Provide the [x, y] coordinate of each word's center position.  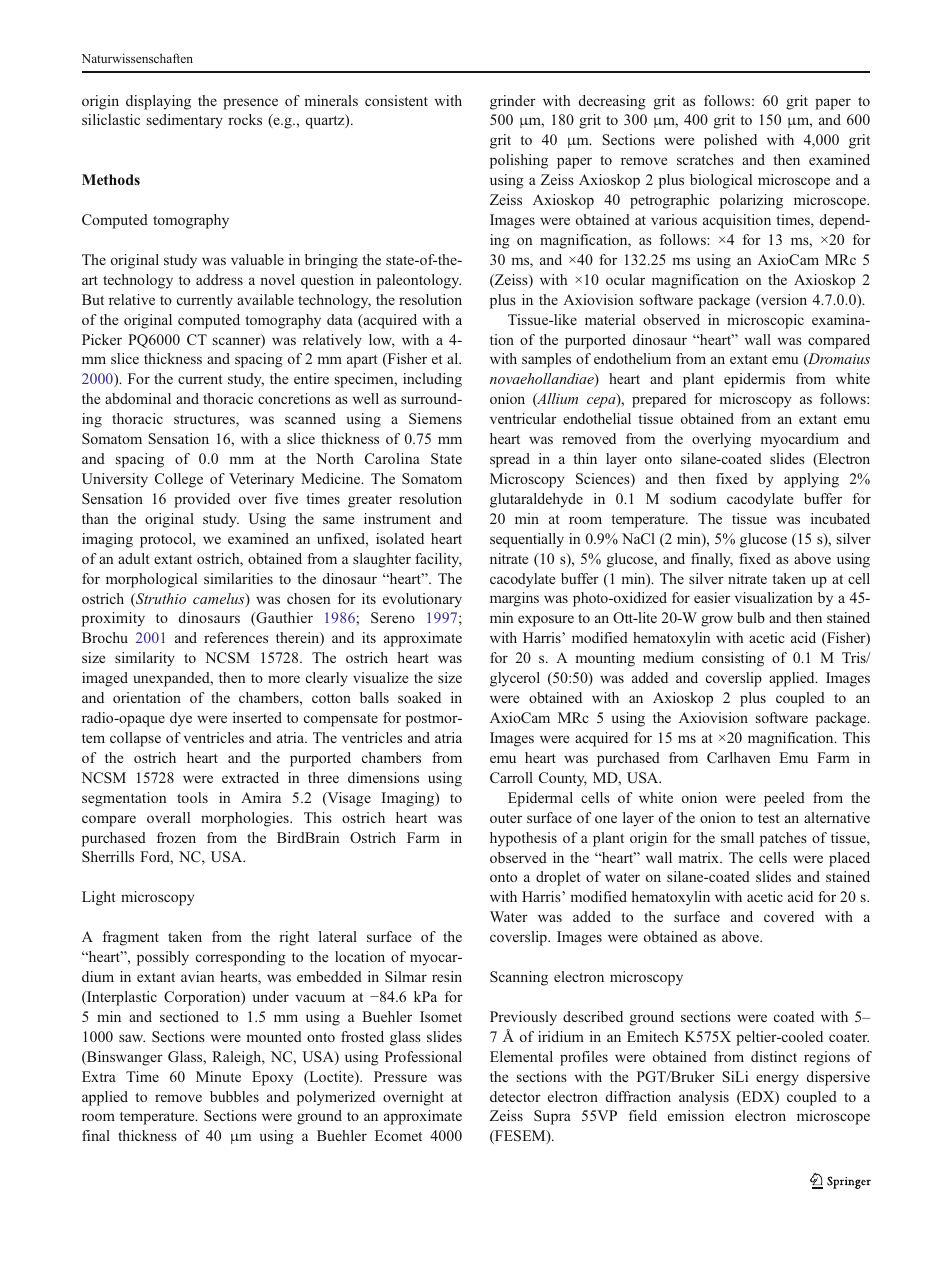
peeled [784, 799]
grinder [513, 102]
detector [515, 1096]
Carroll [511, 777]
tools [192, 797]
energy [777, 1080]
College [179, 480]
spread [510, 460]
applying [811, 480]
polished [730, 141]
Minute [218, 1076]
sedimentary [185, 121]
